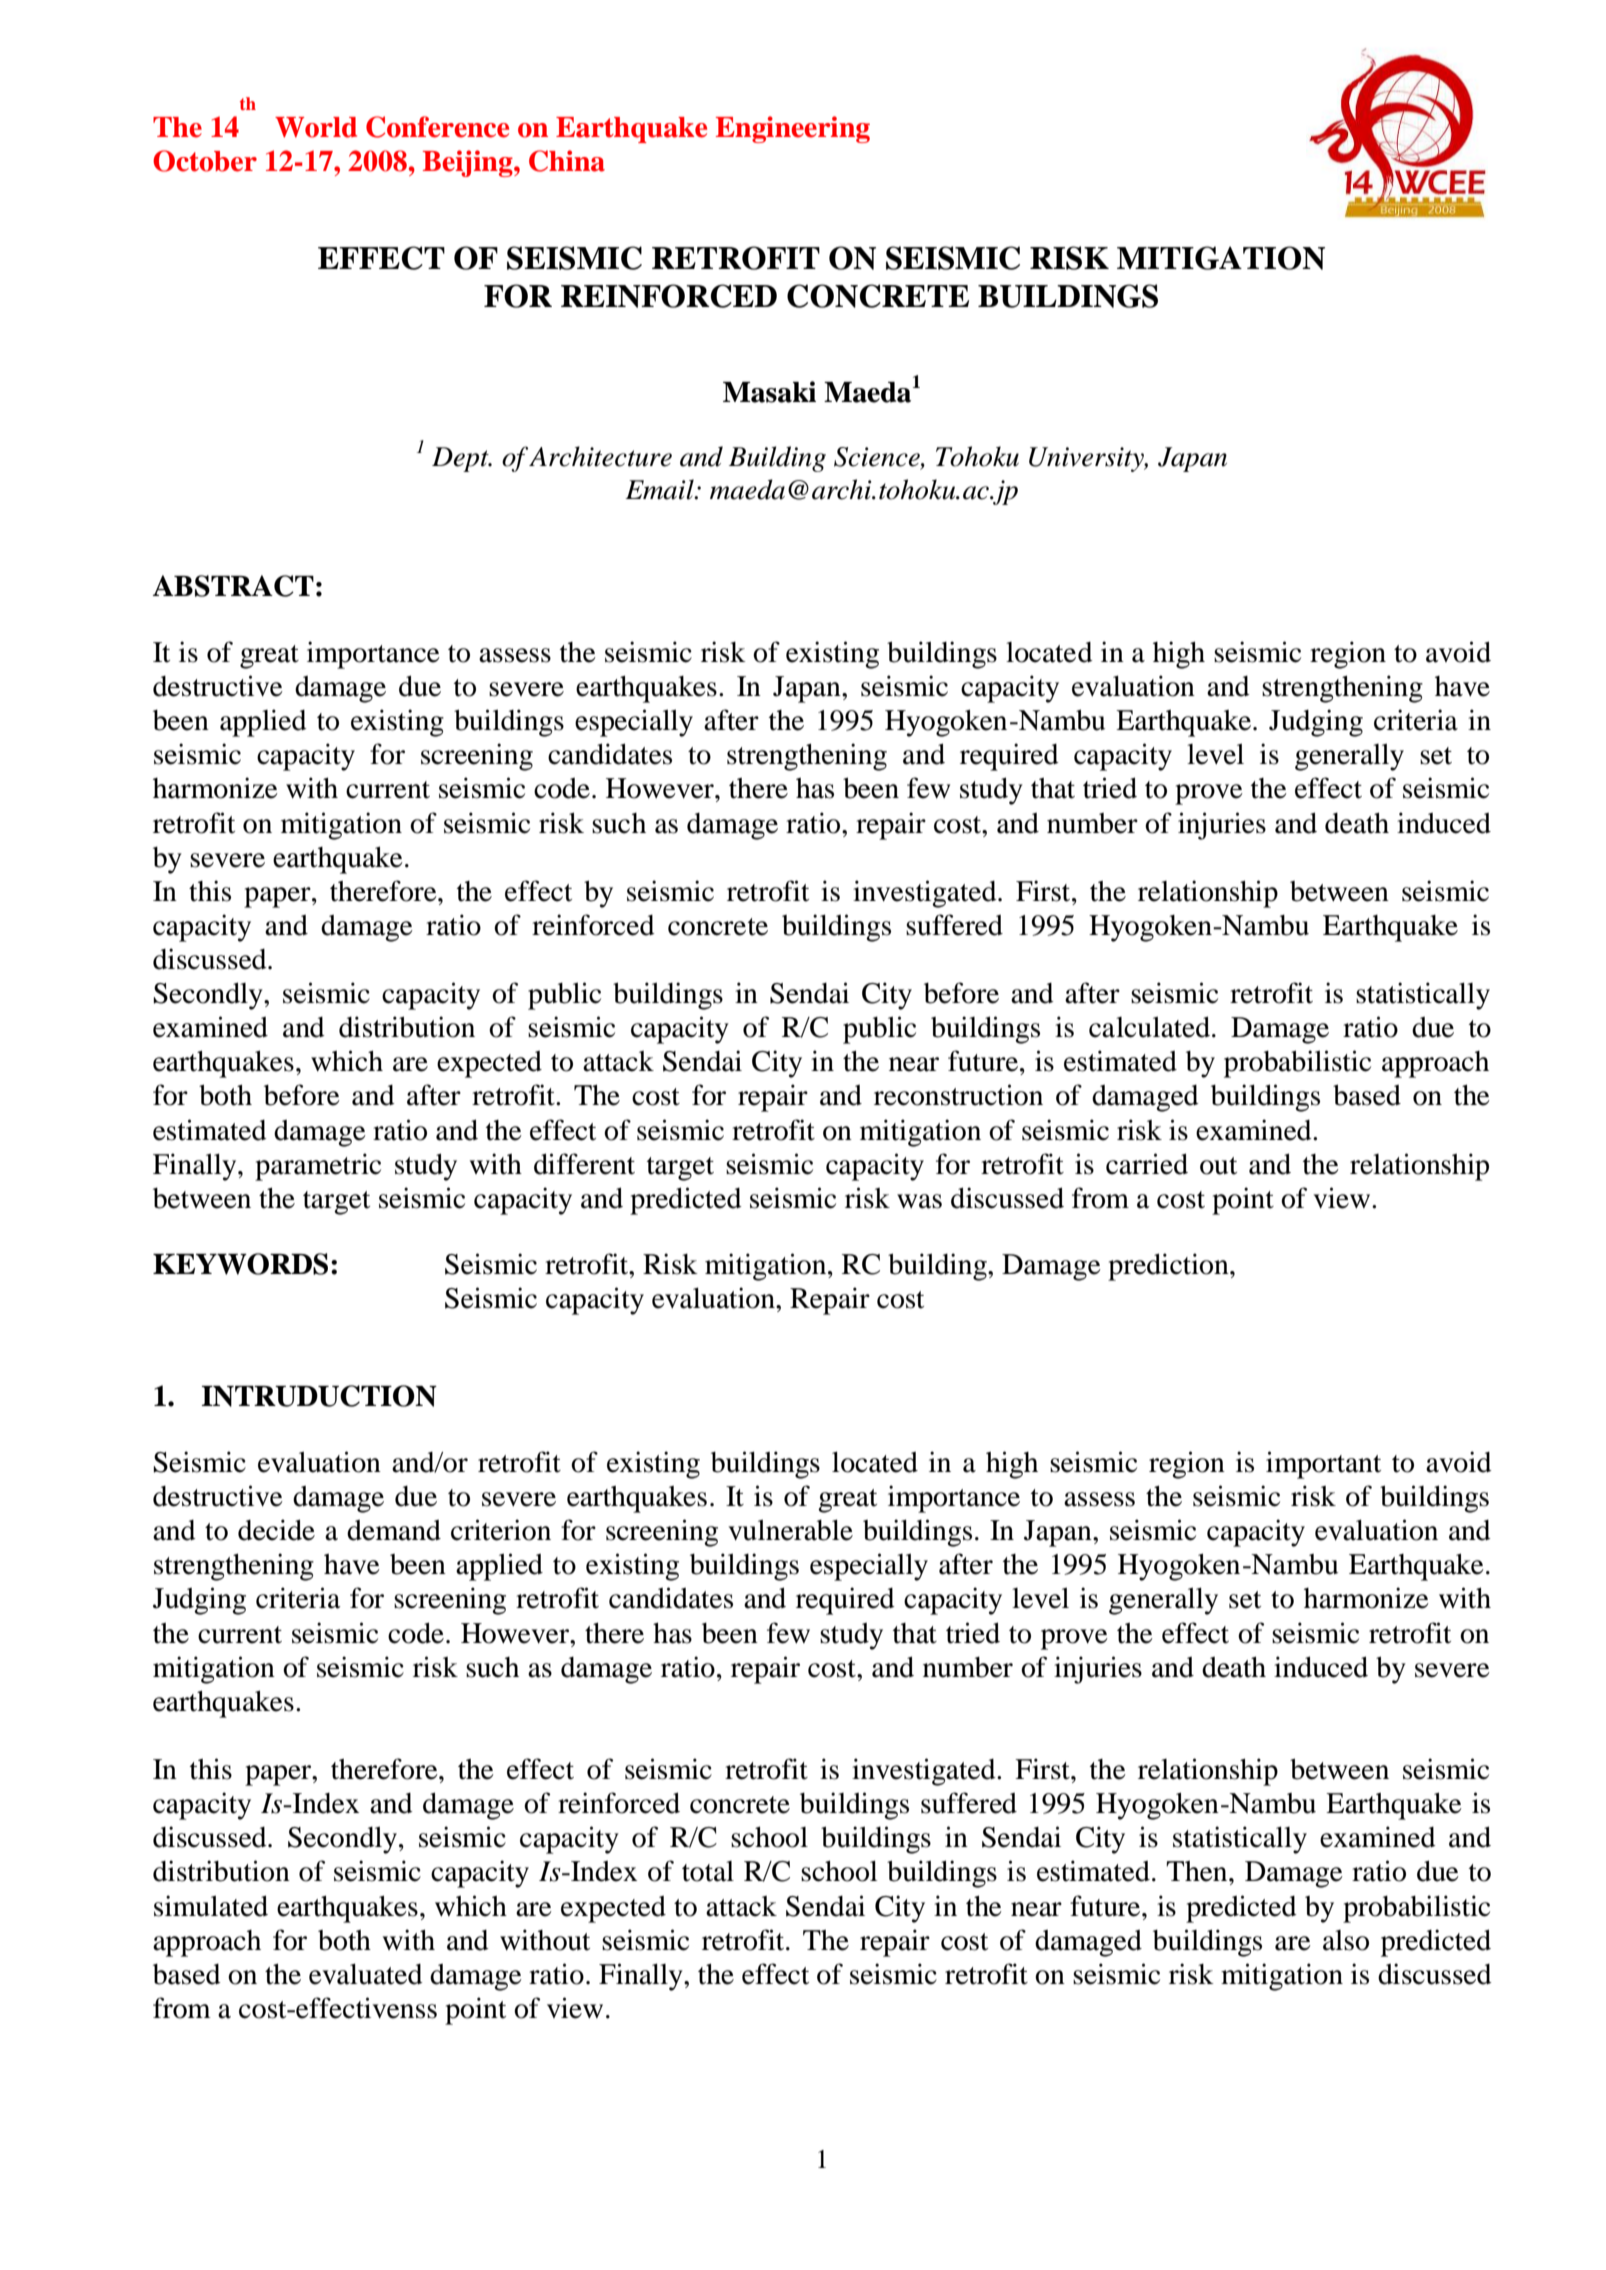  What do you see at coordinates (366, 1974) in the screenshot?
I see `evaluated` at bounding box center [366, 1974].
